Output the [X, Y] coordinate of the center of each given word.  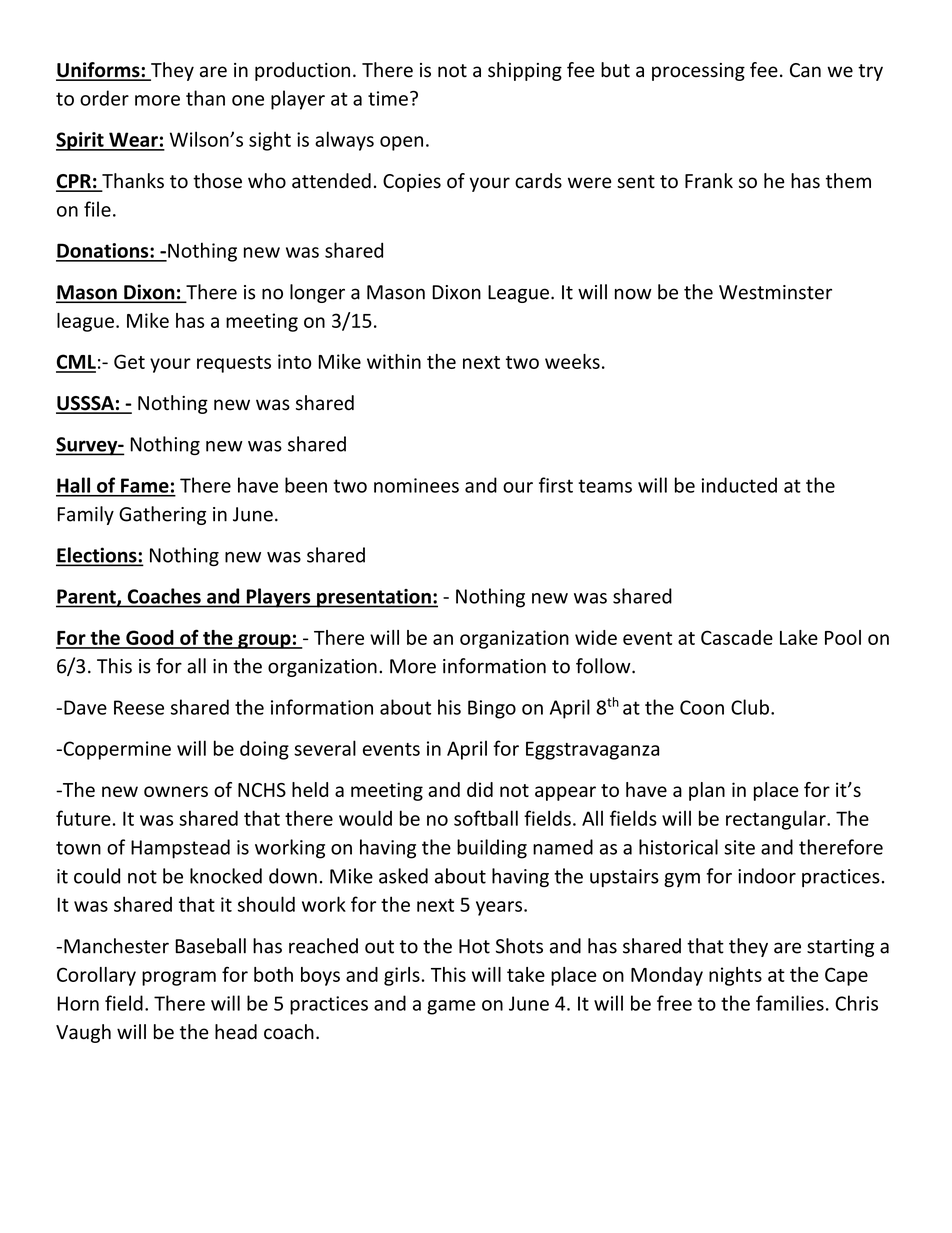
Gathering [162, 515]
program [179, 978]
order [104, 98]
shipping [525, 71]
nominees [416, 485]
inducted [739, 485]
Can [805, 70]
